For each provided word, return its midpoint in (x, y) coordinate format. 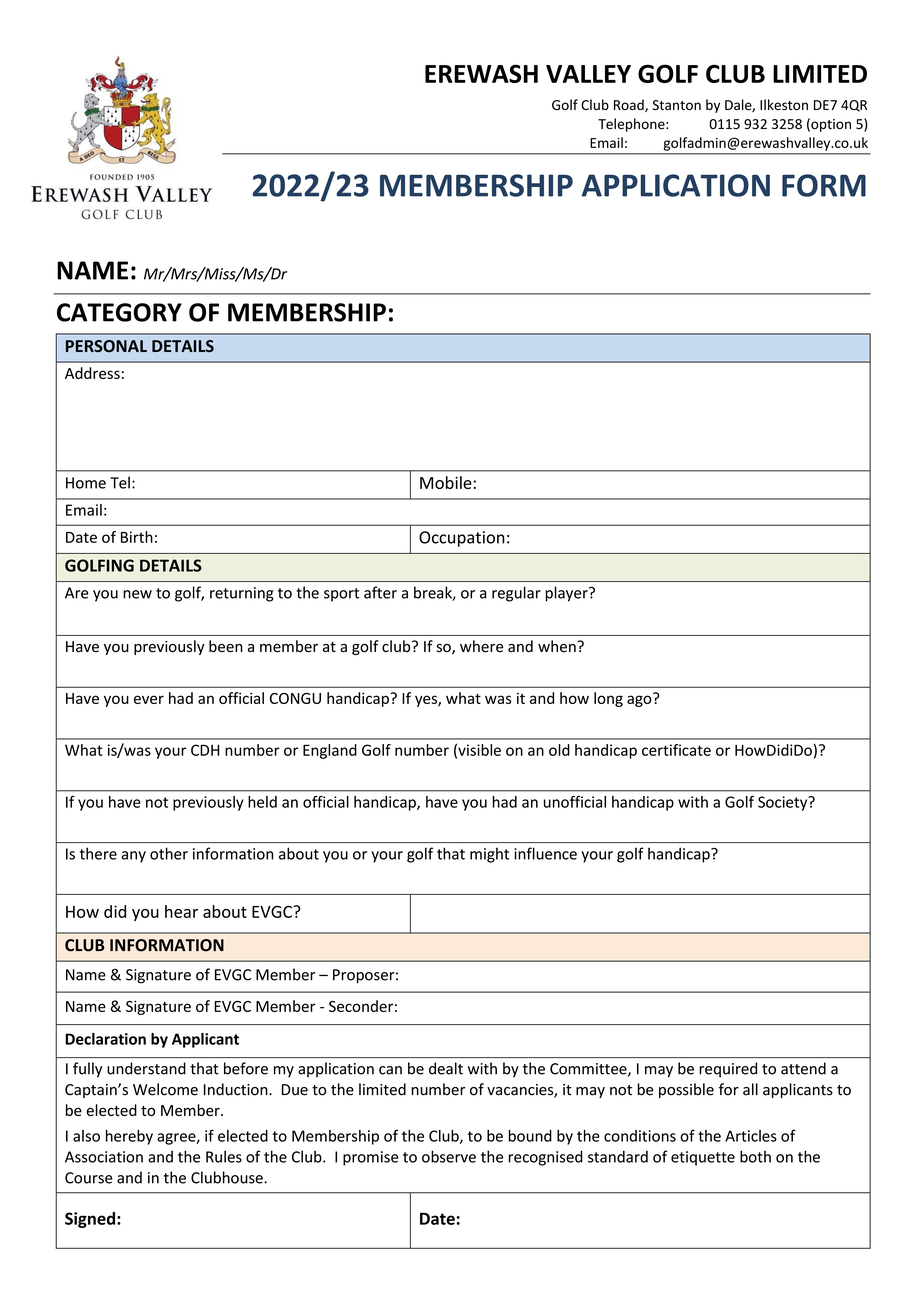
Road (630, 105)
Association (104, 1157)
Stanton (676, 105)
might (489, 855)
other (169, 853)
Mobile (446, 482)
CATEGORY (119, 312)
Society (784, 803)
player (567, 594)
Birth (137, 537)
